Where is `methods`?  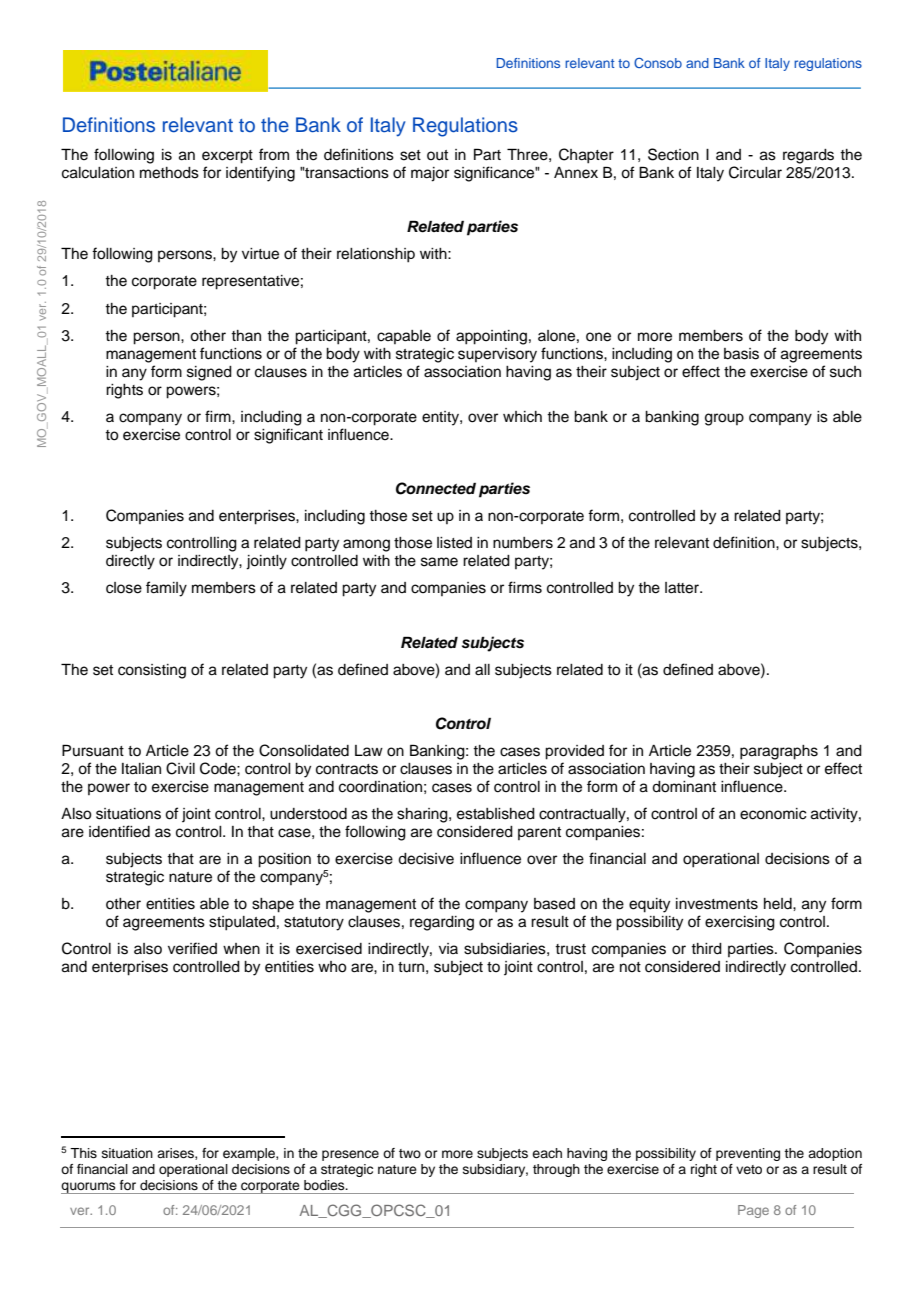 methods is located at coordinates (169, 173).
